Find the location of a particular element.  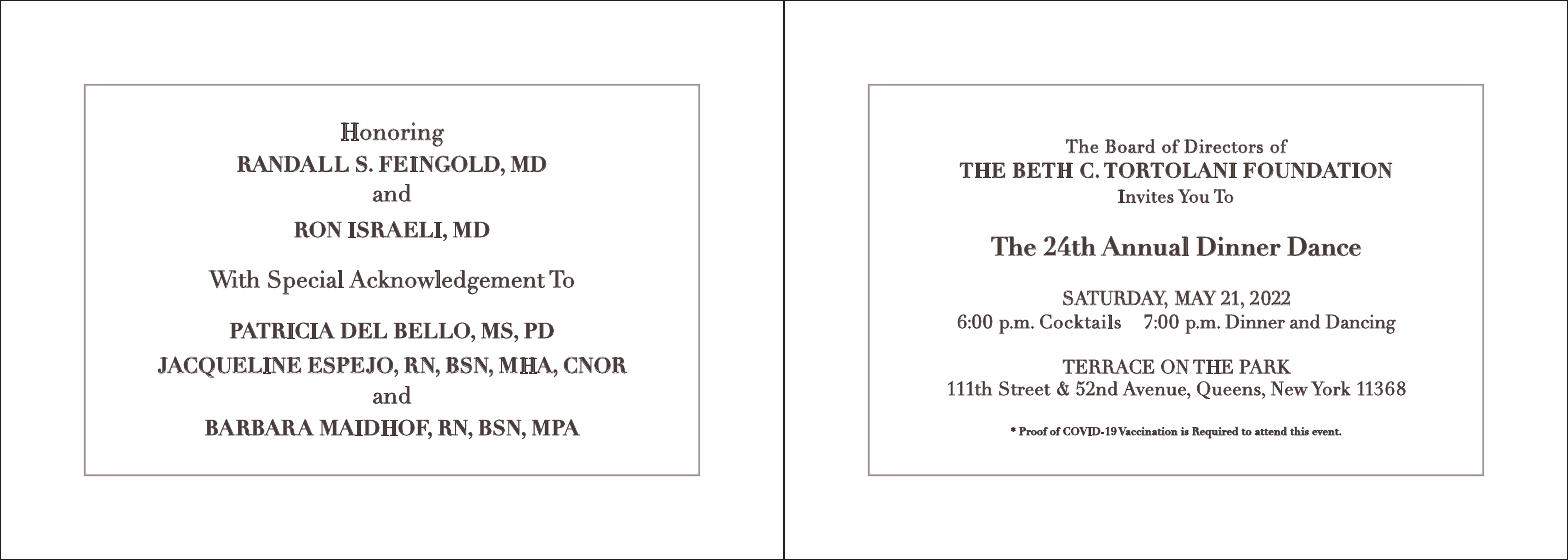

SATURDAY is located at coordinates (1115, 299).
